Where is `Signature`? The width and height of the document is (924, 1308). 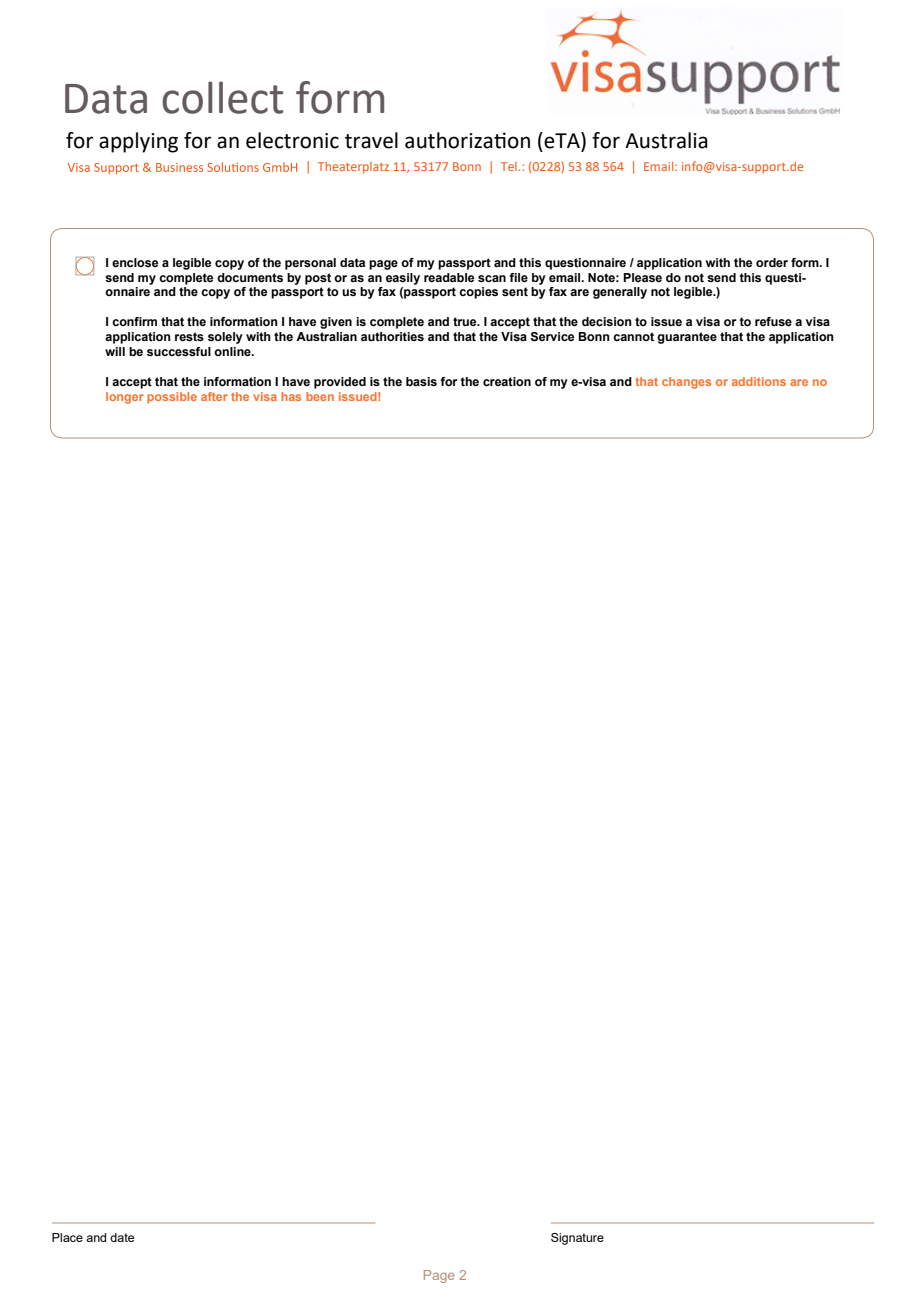 Signature is located at coordinates (577, 1239).
